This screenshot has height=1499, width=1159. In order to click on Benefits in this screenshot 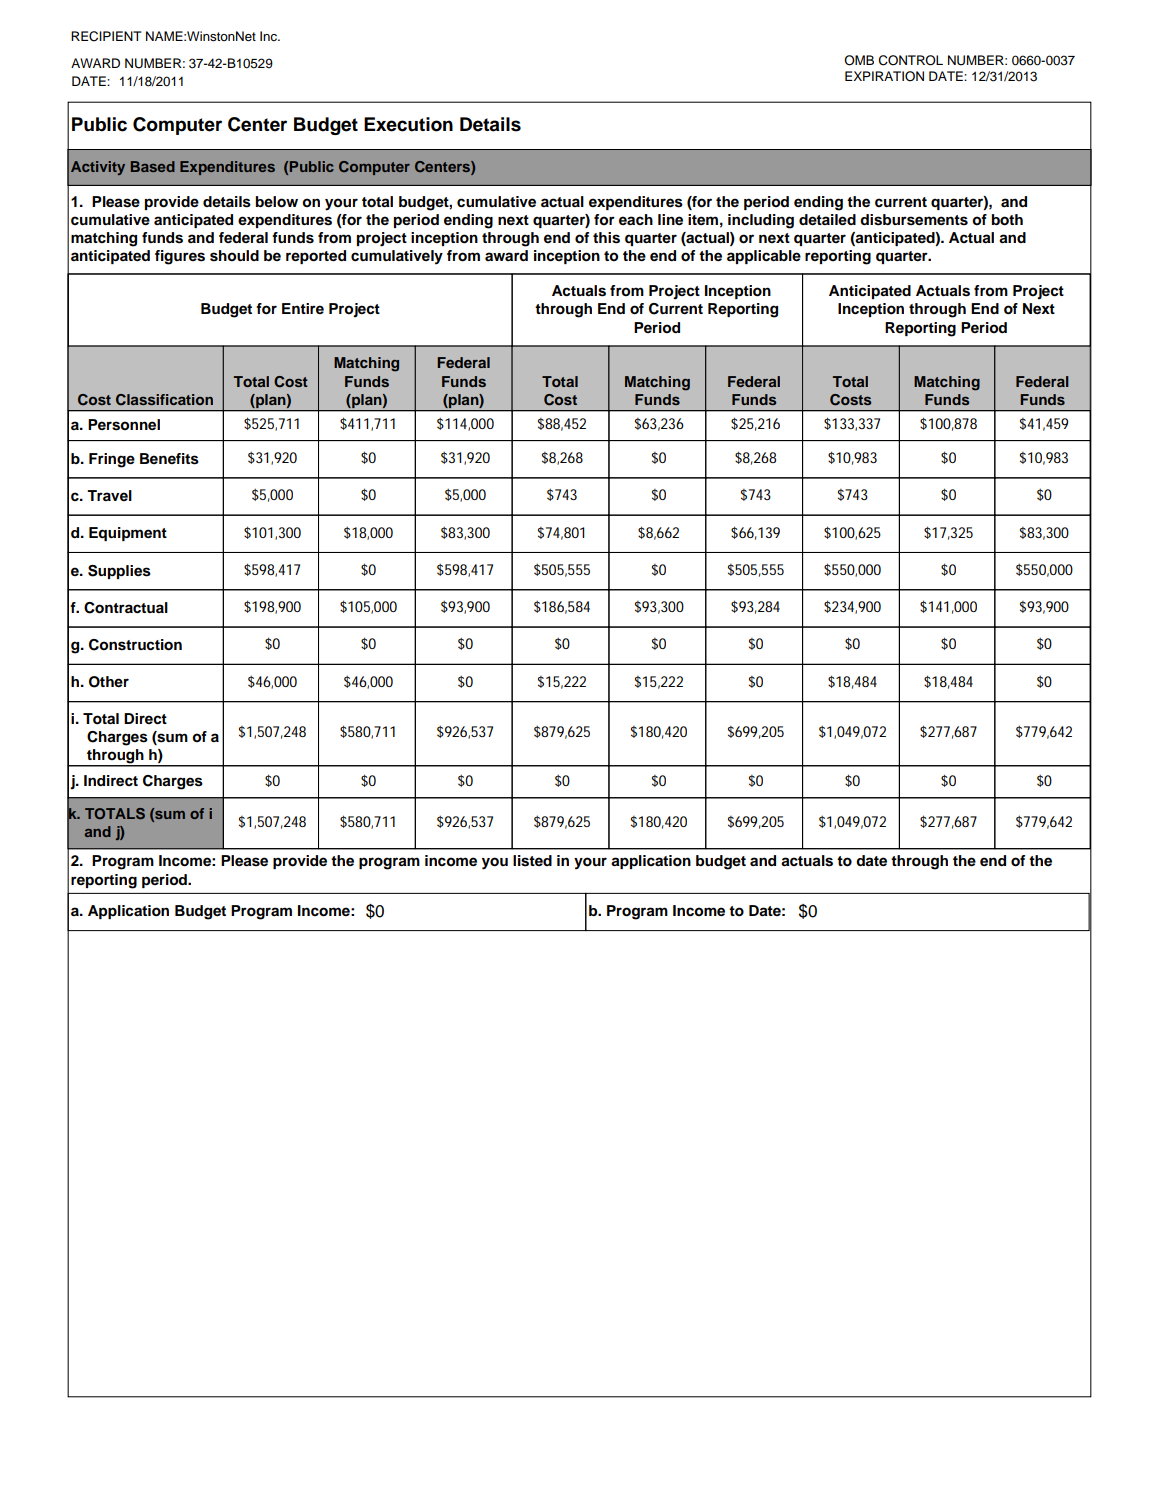, I will do `click(169, 459)`.
